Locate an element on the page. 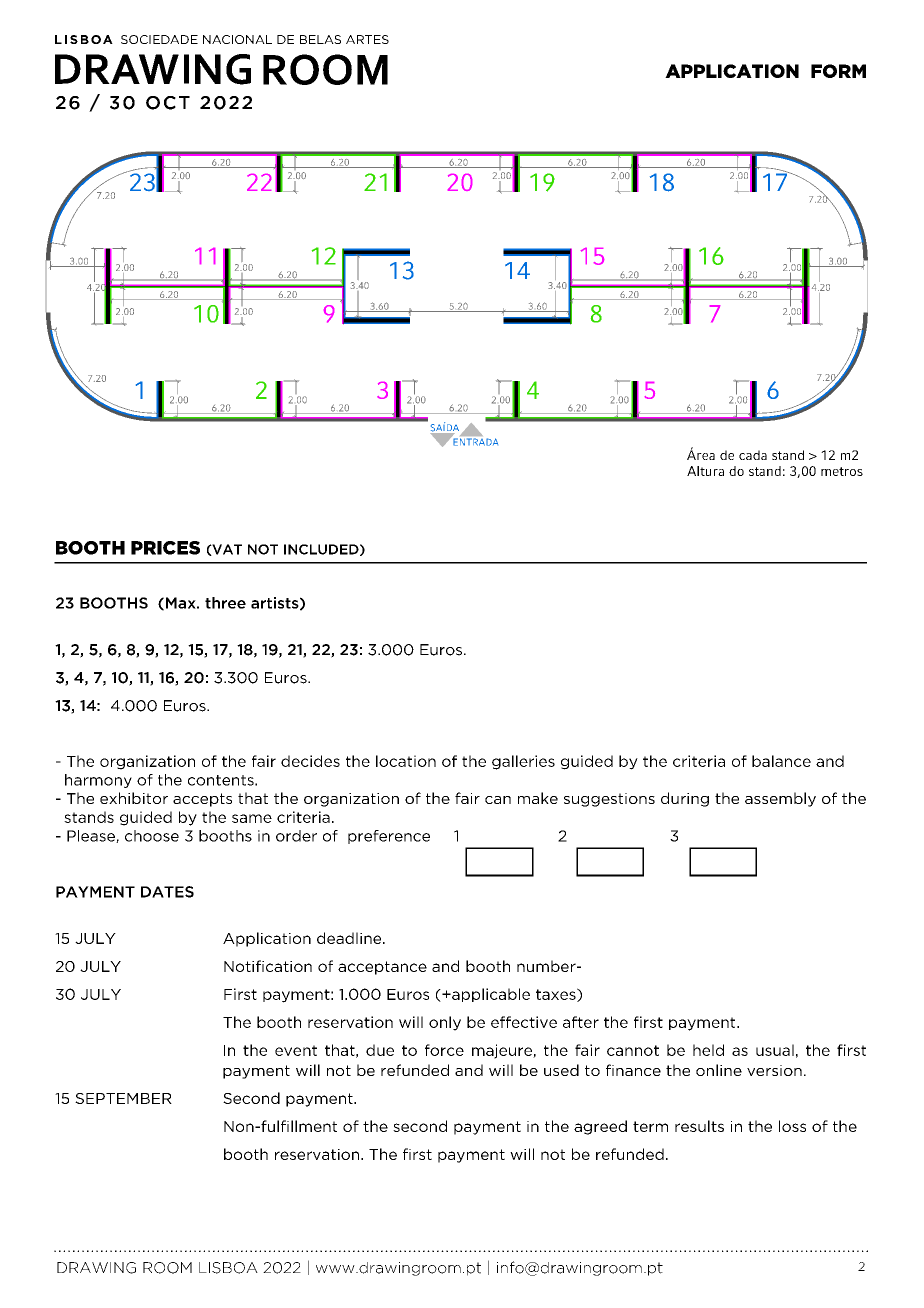  three is located at coordinates (225, 603).
